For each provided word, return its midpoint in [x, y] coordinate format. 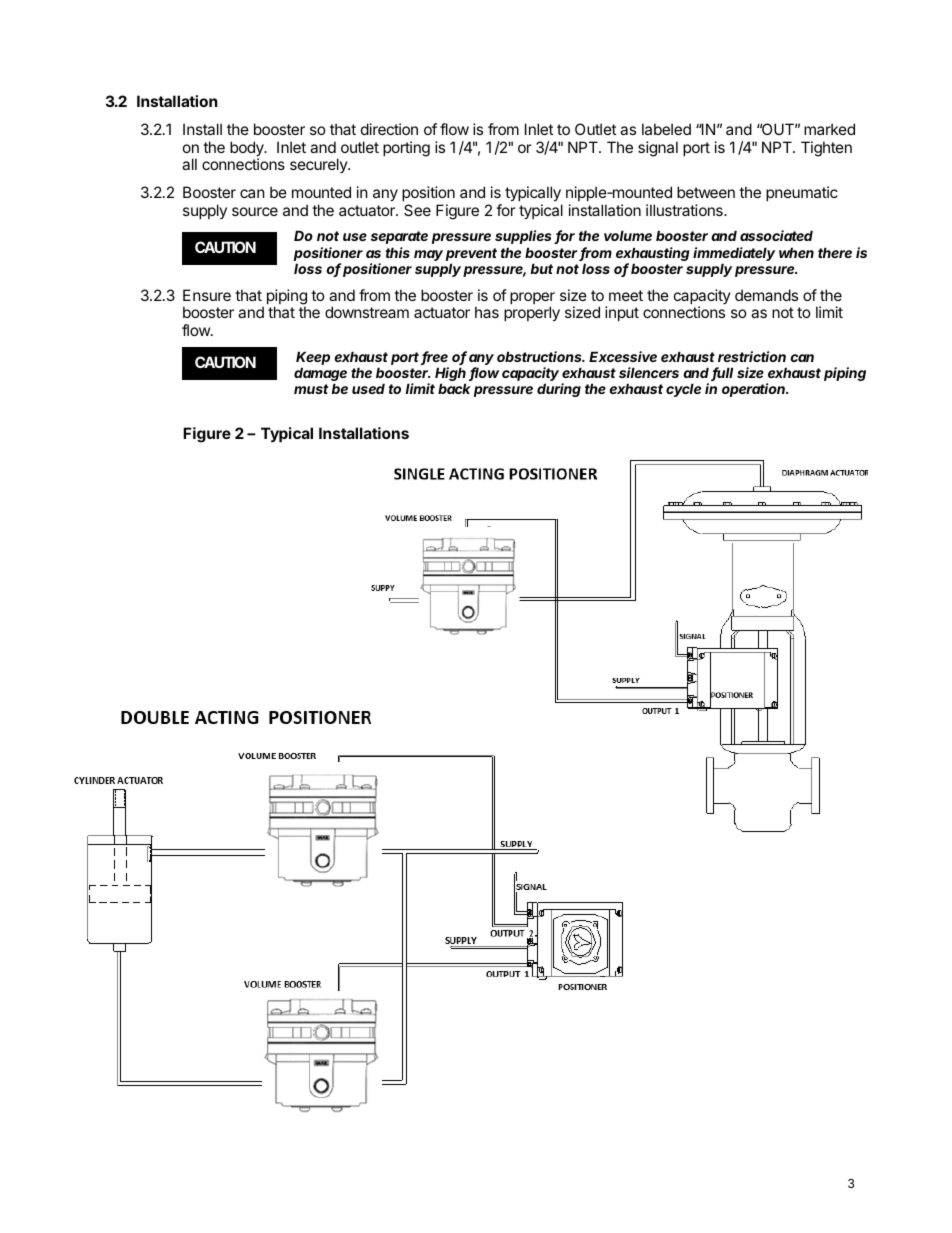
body [248, 150]
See [417, 210]
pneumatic [802, 193]
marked [829, 129]
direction [389, 129]
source [255, 211]
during [559, 390]
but [542, 268]
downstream [367, 312]
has [487, 312]
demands [766, 295]
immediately [734, 254]
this [398, 252]
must [311, 389]
